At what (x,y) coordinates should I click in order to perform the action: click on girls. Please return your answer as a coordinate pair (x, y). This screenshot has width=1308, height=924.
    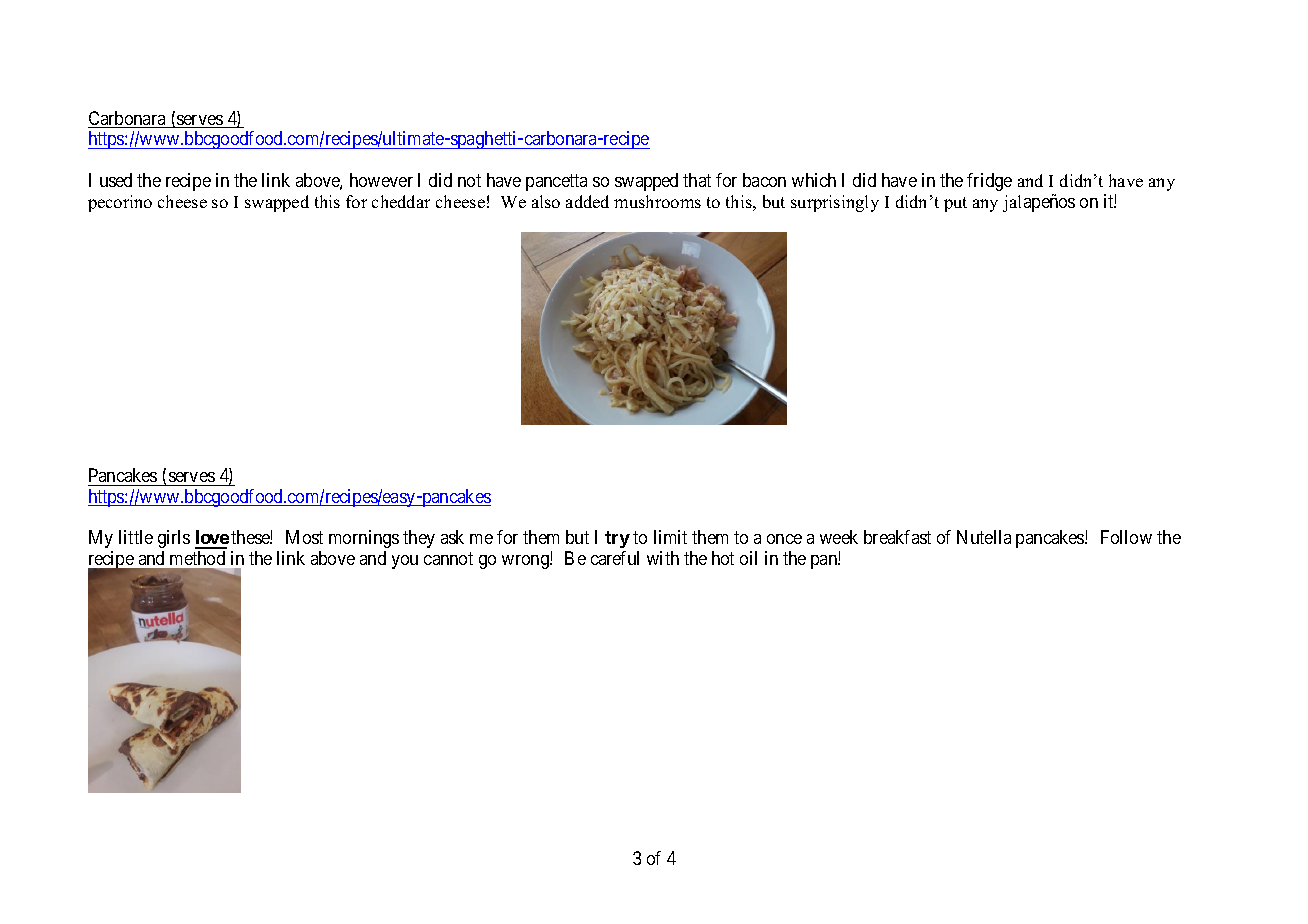
    Looking at the image, I should click on (174, 539).
